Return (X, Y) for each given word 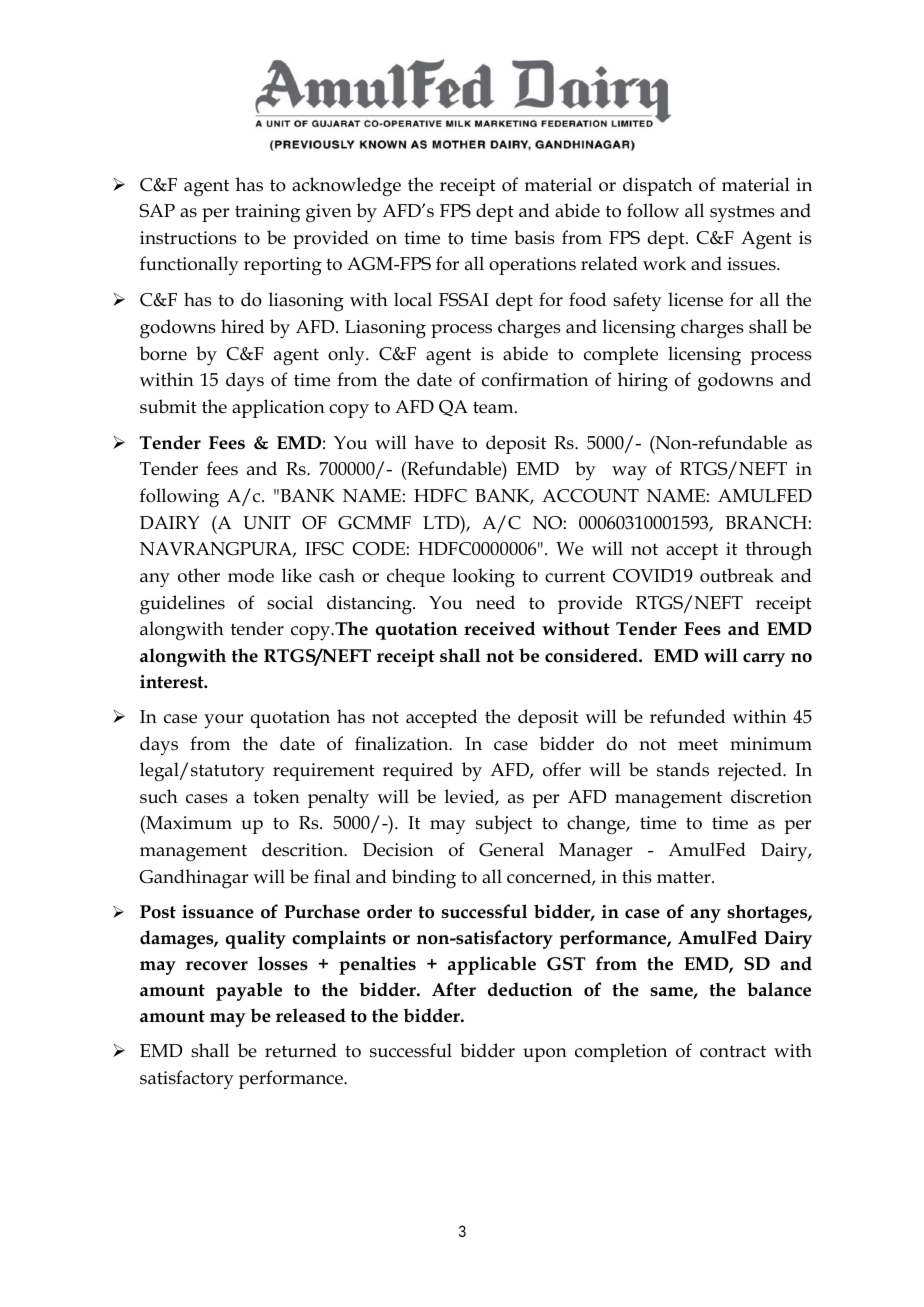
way (629, 473)
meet (698, 744)
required (418, 771)
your (223, 721)
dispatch (657, 186)
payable (249, 991)
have (434, 442)
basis (534, 237)
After (454, 989)
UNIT (267, 523)
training (267, 213)
